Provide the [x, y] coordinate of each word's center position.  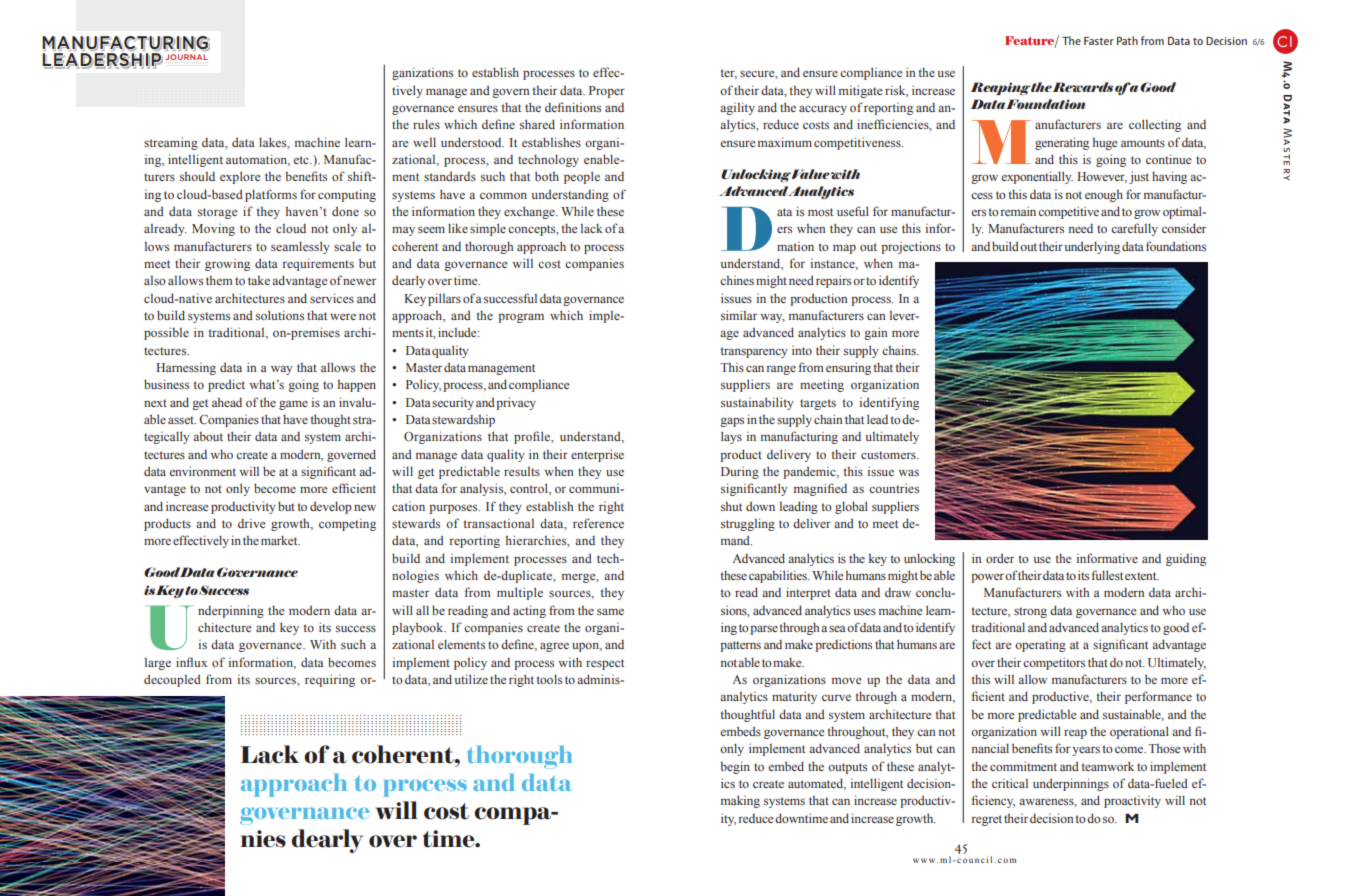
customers [889, 455]
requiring [330, 680]
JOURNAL [186, 58]
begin [735, 767]
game [293, 405]
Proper [607, 92]
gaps [732, 422]
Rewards [1083, 87]
